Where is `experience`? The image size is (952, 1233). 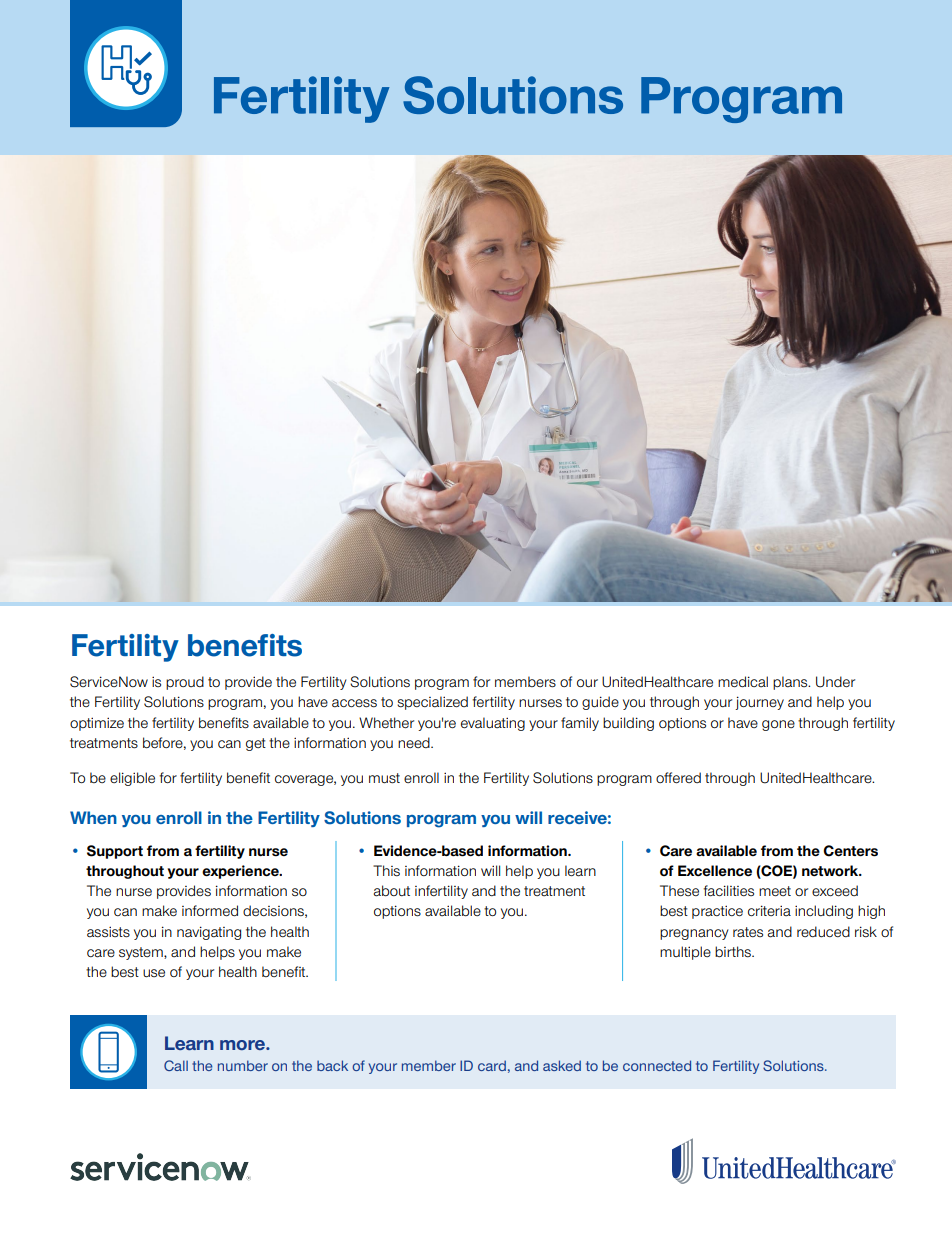 experience is located at coordinates (241, 872).
